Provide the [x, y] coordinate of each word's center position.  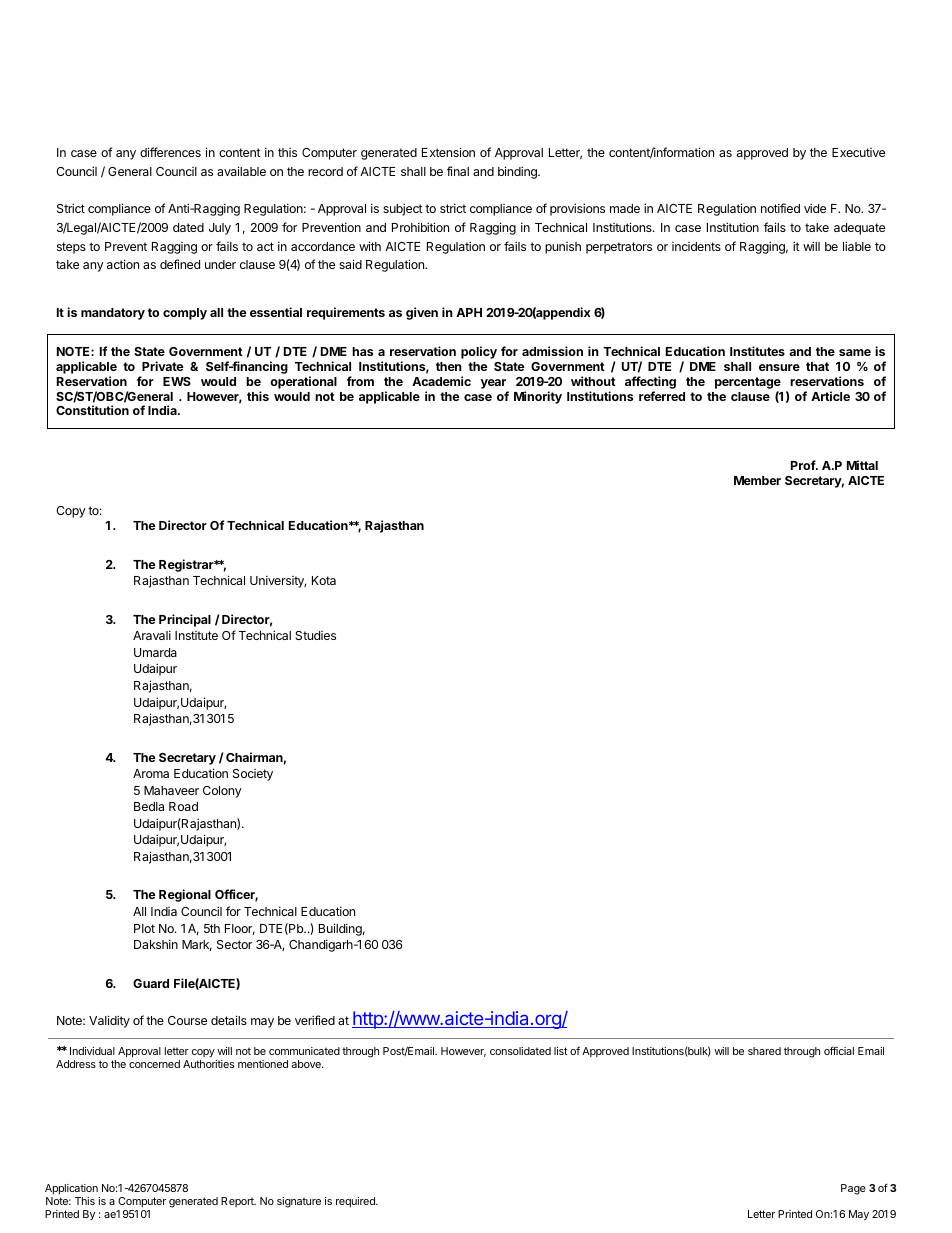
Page [853, 1189]
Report [238, 1202]
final [458, 171]
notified [780, 208]
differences [170, 152]
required [356, 1202]
